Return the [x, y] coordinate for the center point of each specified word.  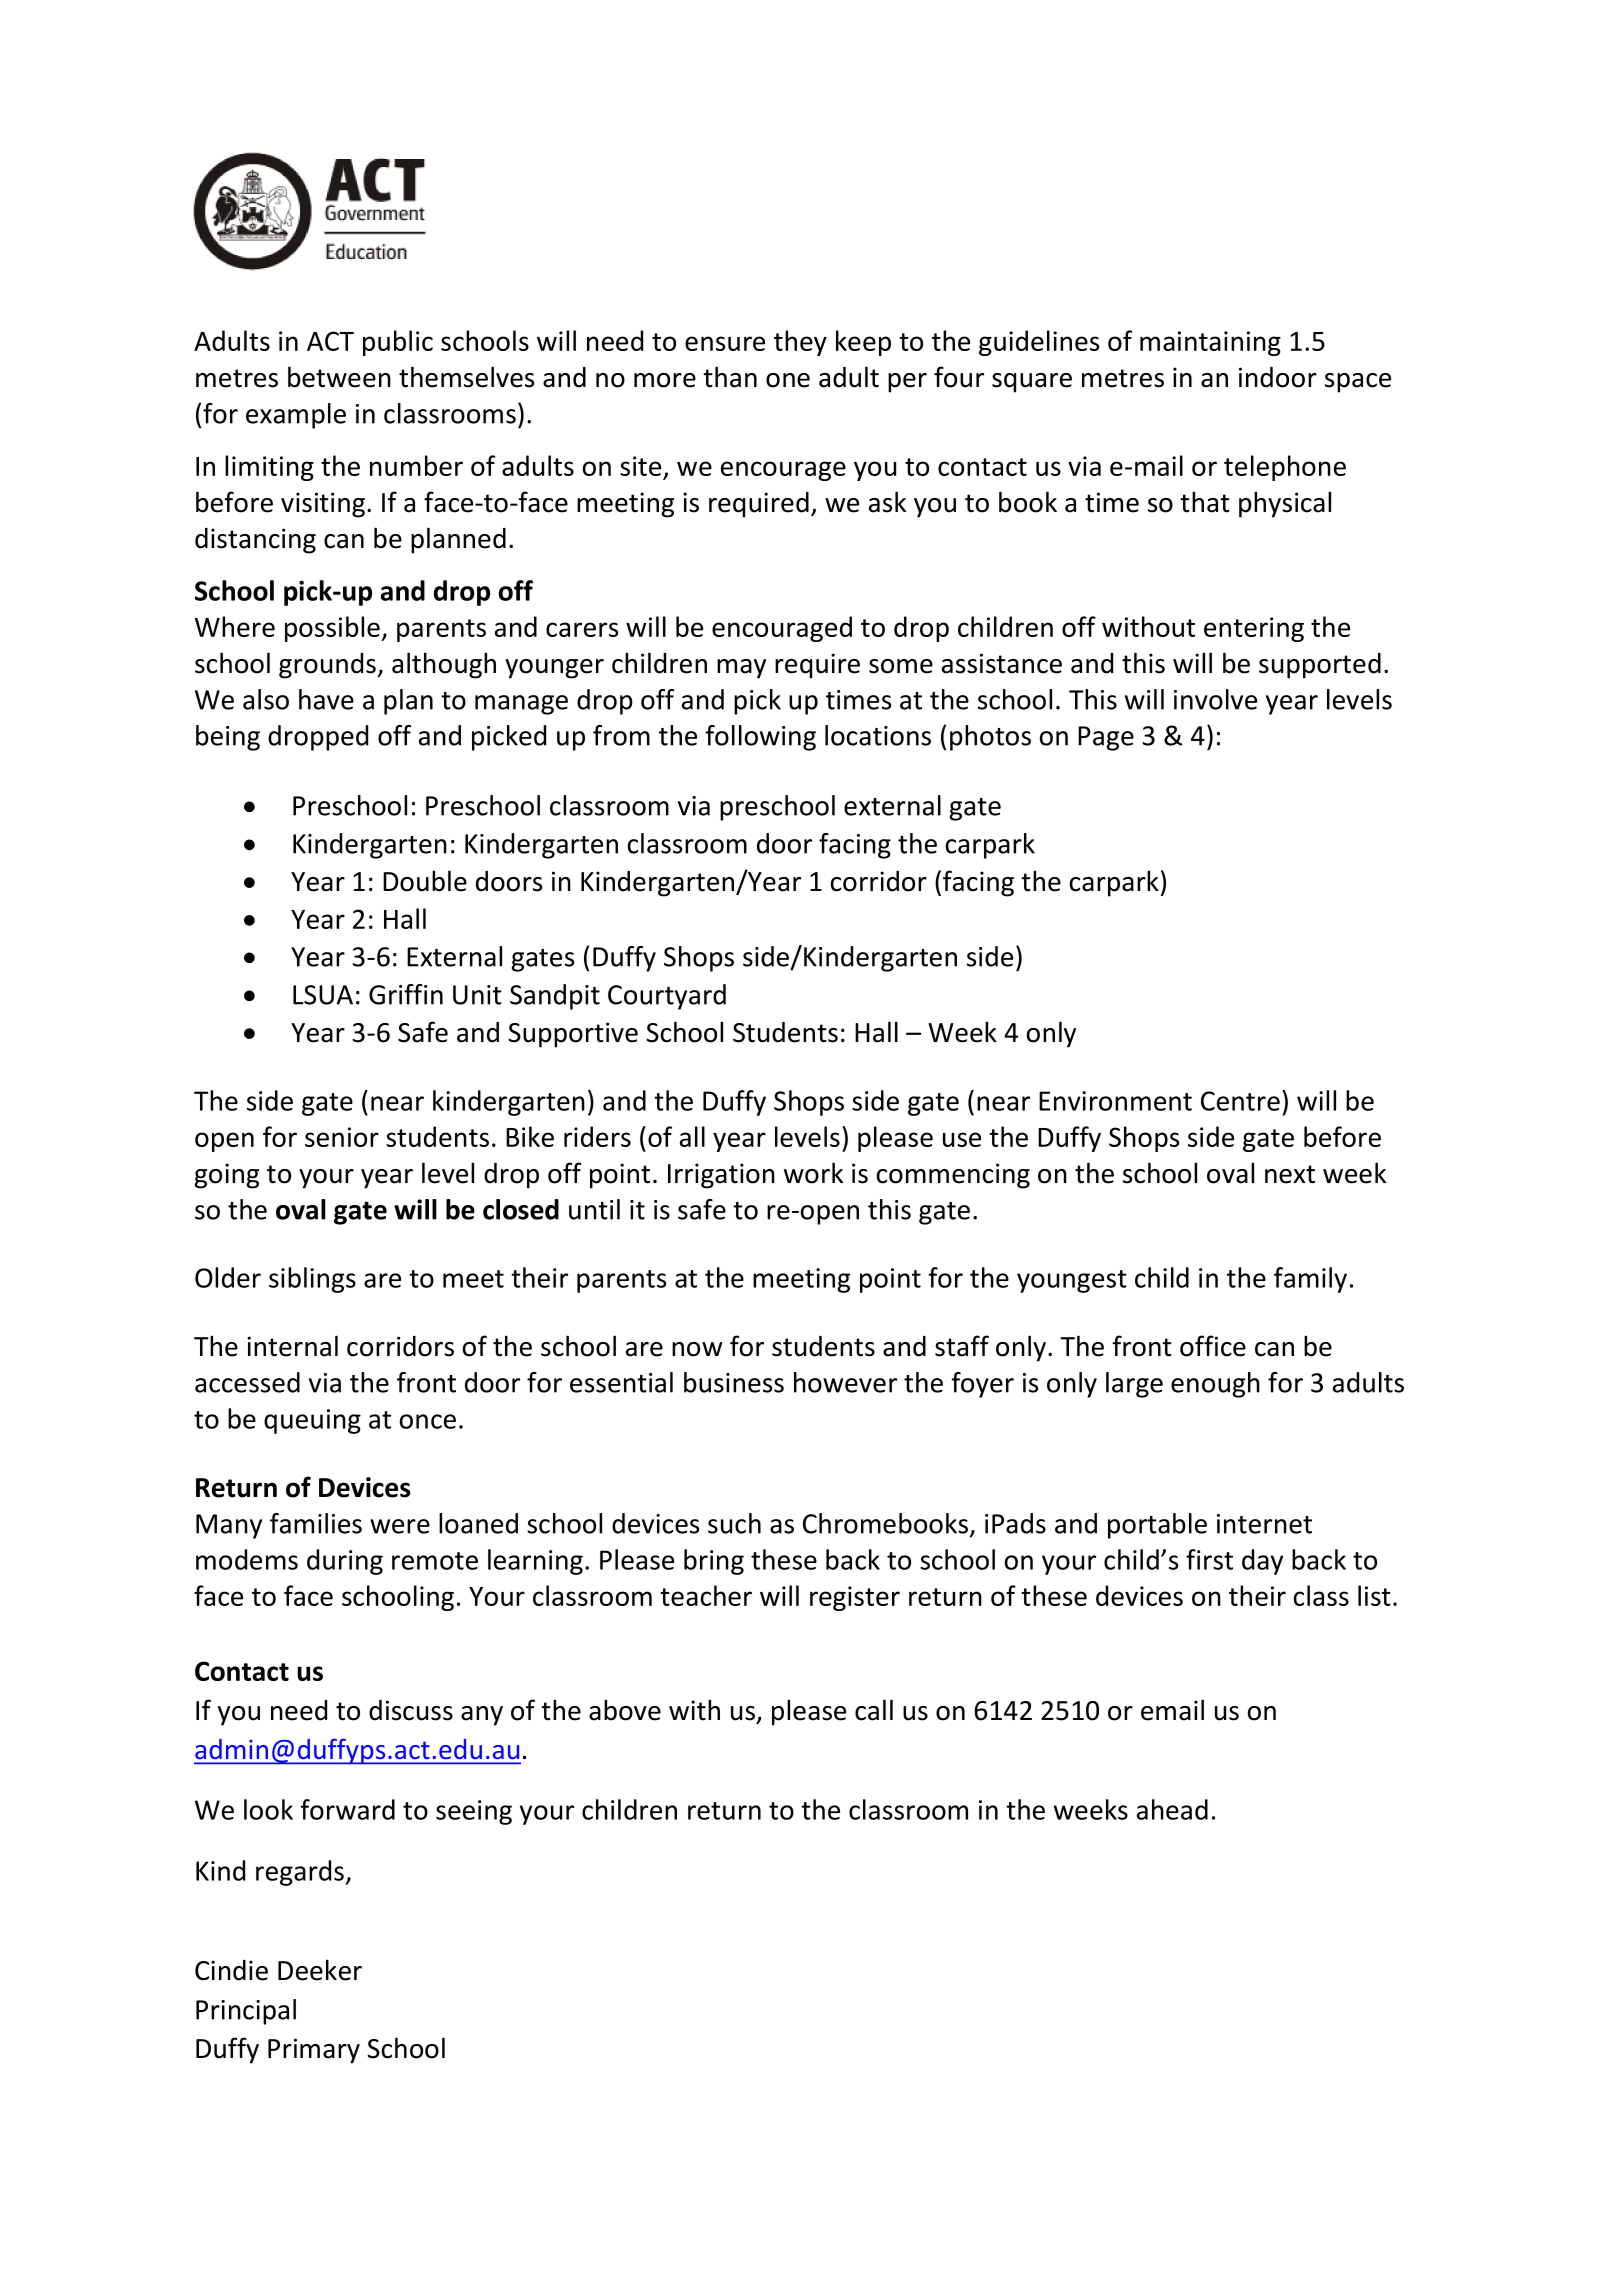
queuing [312, 1421]
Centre [1240, 1101]
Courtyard [667, 997]
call [874, 1710]
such [734, 1523]
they [800, 343]
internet [1264, 1524]
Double [425, 881]
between [339, 377]
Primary [314, 2051]
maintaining [1210, 343]
